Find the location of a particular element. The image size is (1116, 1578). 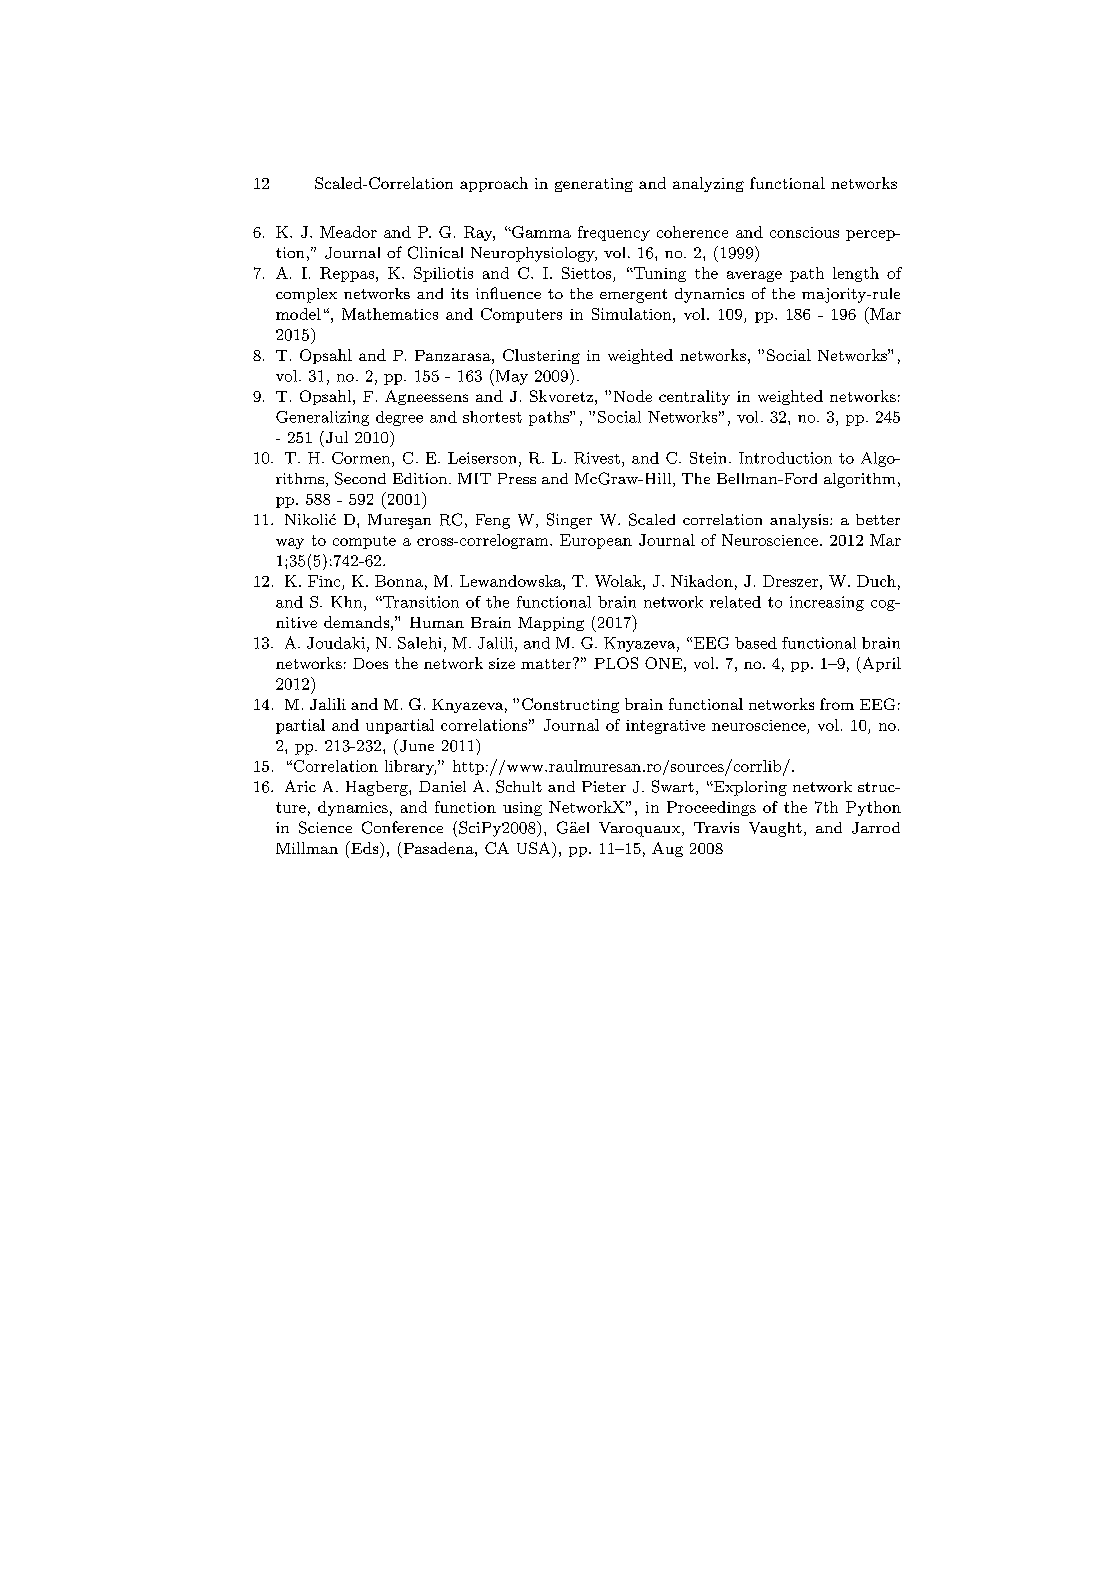

Clinical is located at coordinates (435, 252).
